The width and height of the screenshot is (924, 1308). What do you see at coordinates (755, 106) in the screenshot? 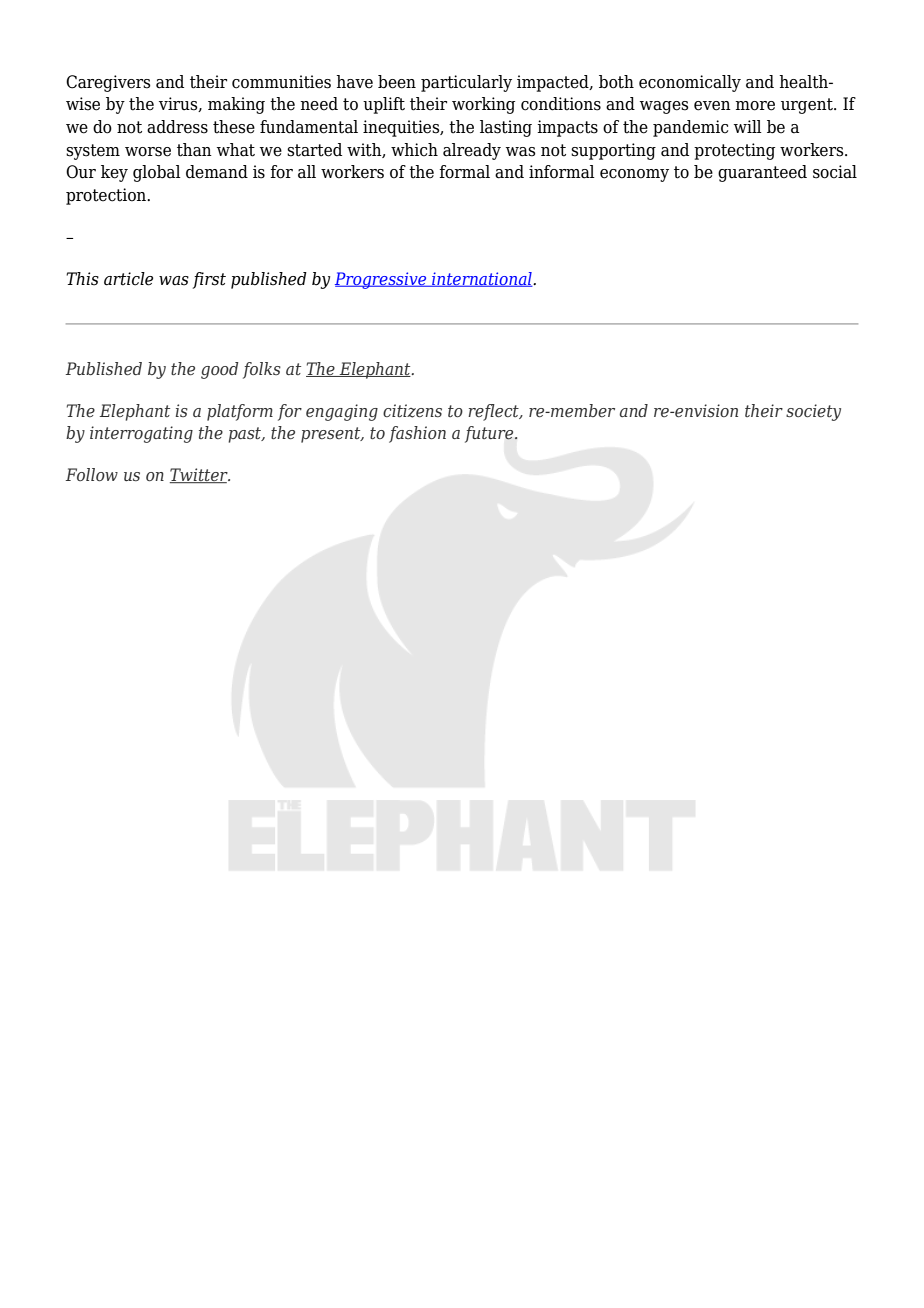
I see `more` at bounding box center [755, 106].
